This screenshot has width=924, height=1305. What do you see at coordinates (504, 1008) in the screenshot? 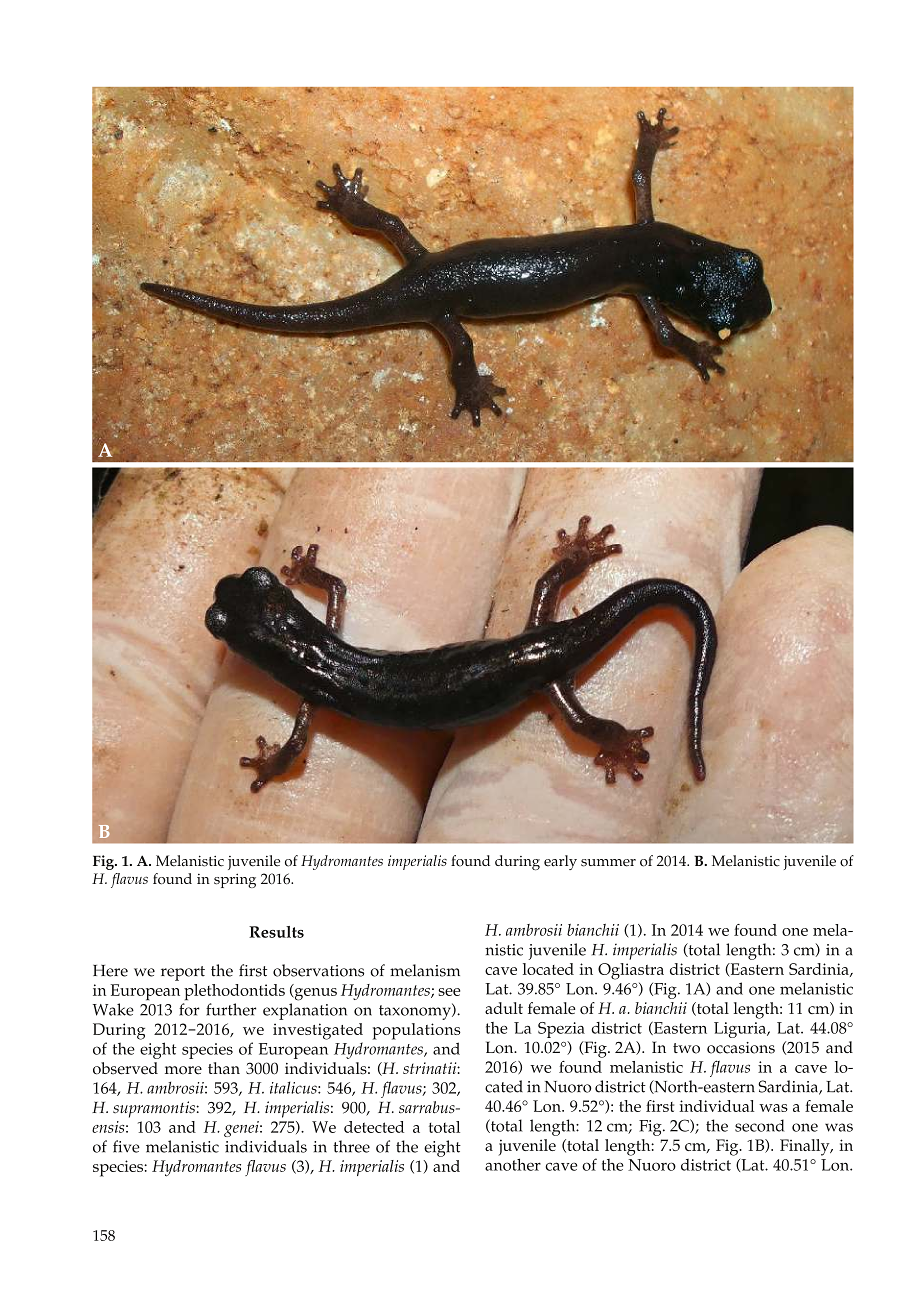
I see `adult` at bounding box center [504, 1008].
